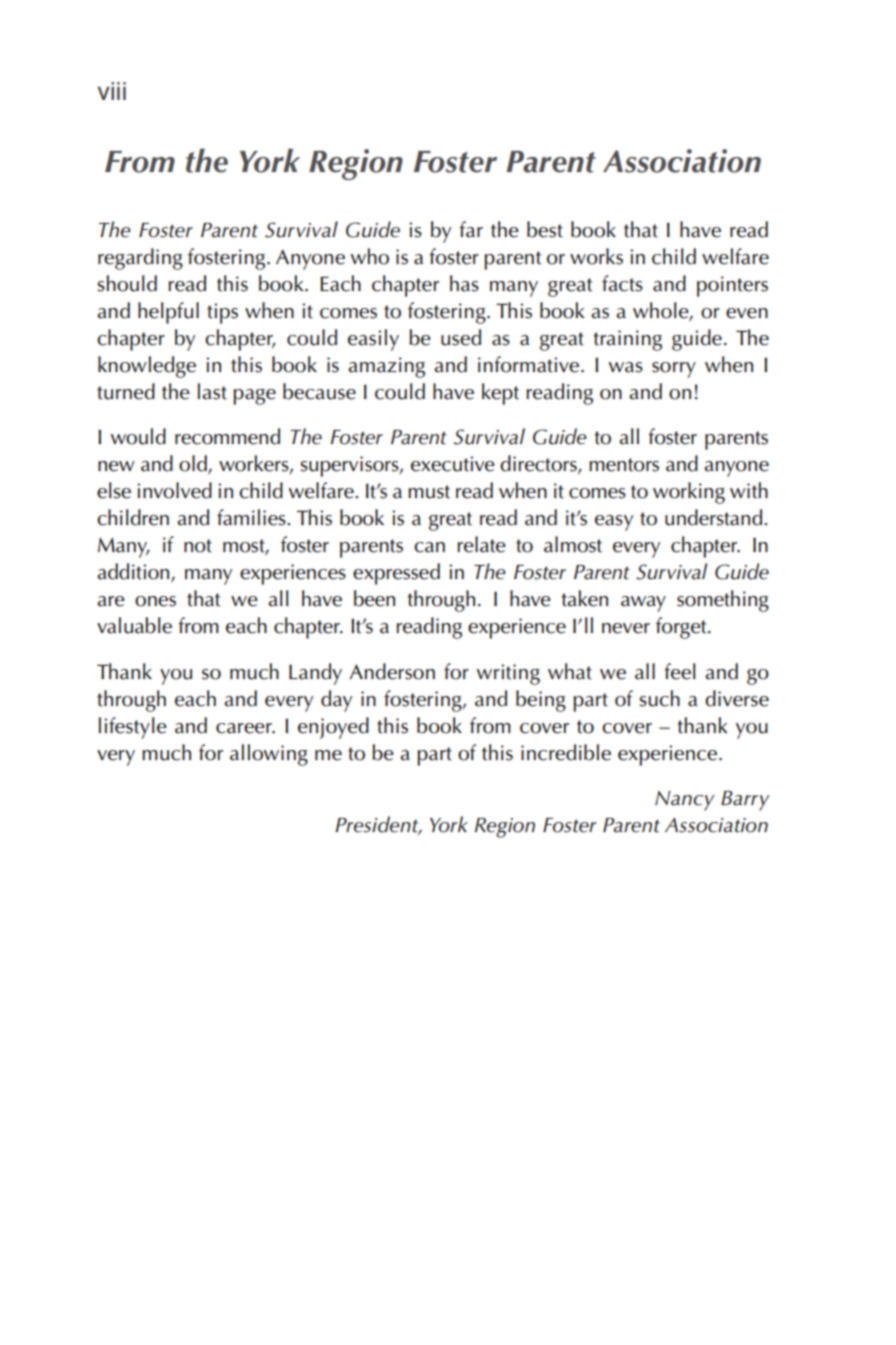 The width and height of the page is (896, 1345). Describe the element at coordinates (269, 755) in the page. I see `allowing` at that location.
